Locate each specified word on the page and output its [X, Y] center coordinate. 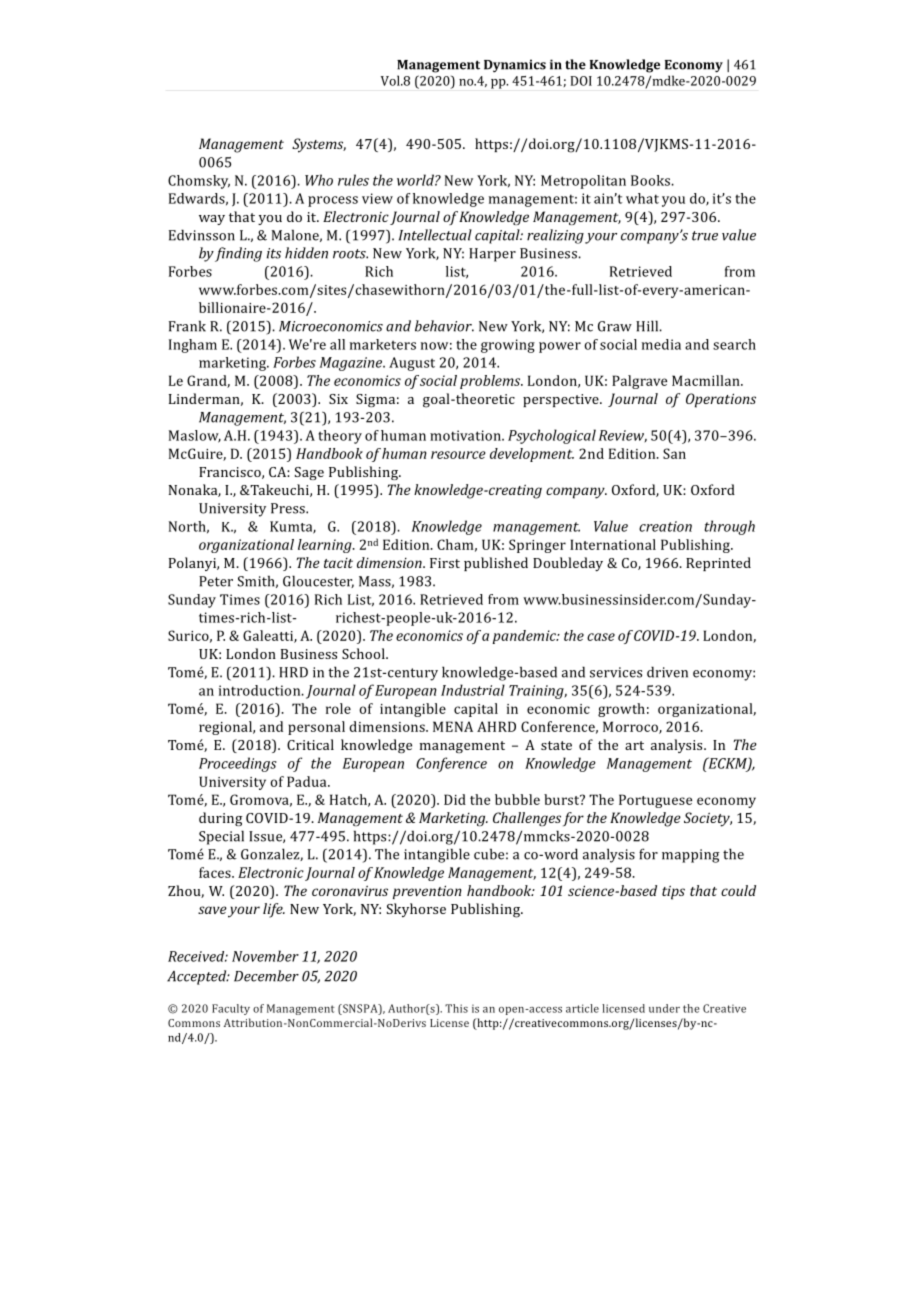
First [445, 563]
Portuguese [655, 801]
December [266, 976]
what [642, 198]
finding [238, 254]
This [456, 1008]
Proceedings [238, 764]
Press [289, 508]
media [661, 344]
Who [319, 180]
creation [665, 526]
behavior [444, 326]
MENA [453, 726]
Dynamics [515, 66]
